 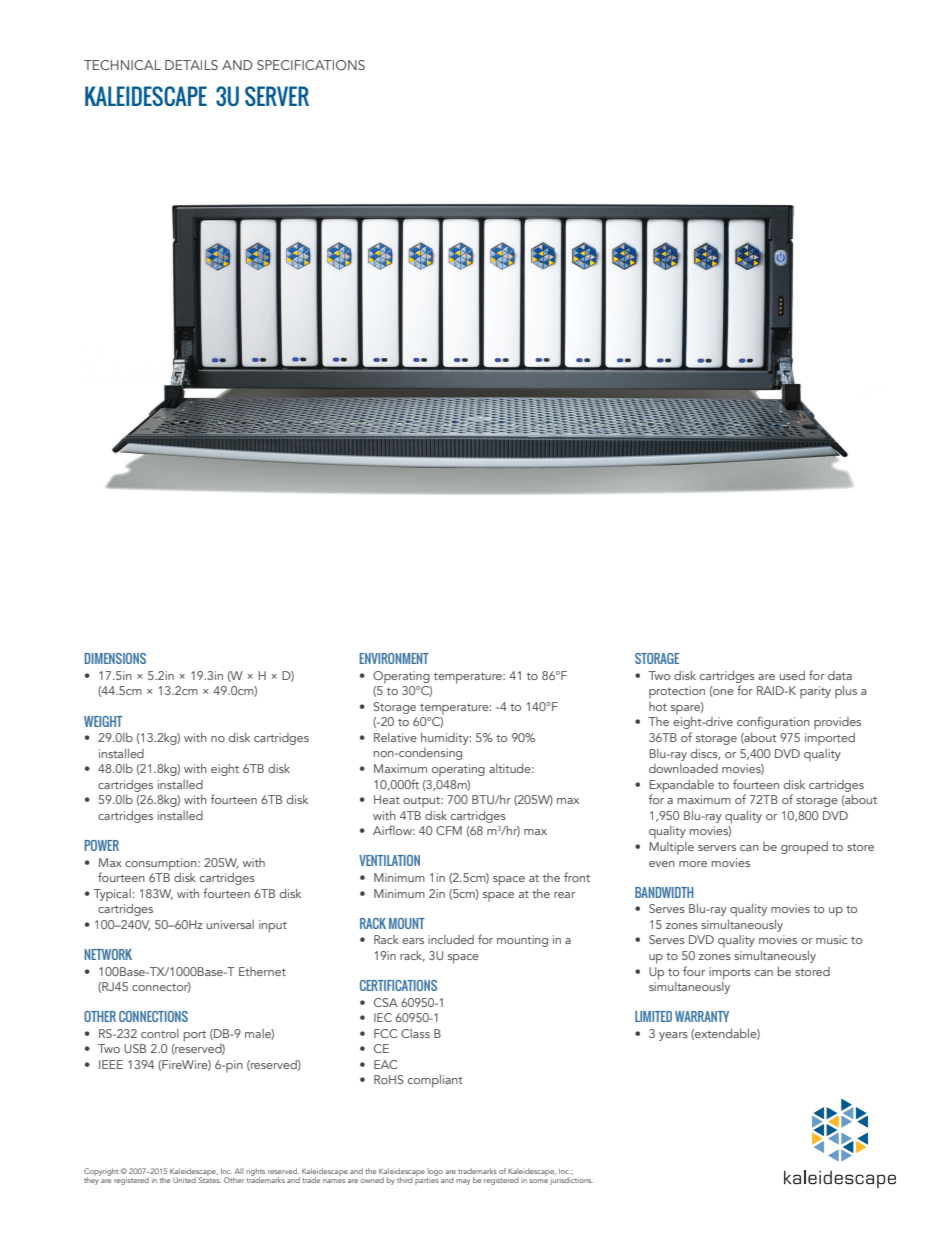 I want to click on DIMENSIONS, so click(x=115, y=658).
